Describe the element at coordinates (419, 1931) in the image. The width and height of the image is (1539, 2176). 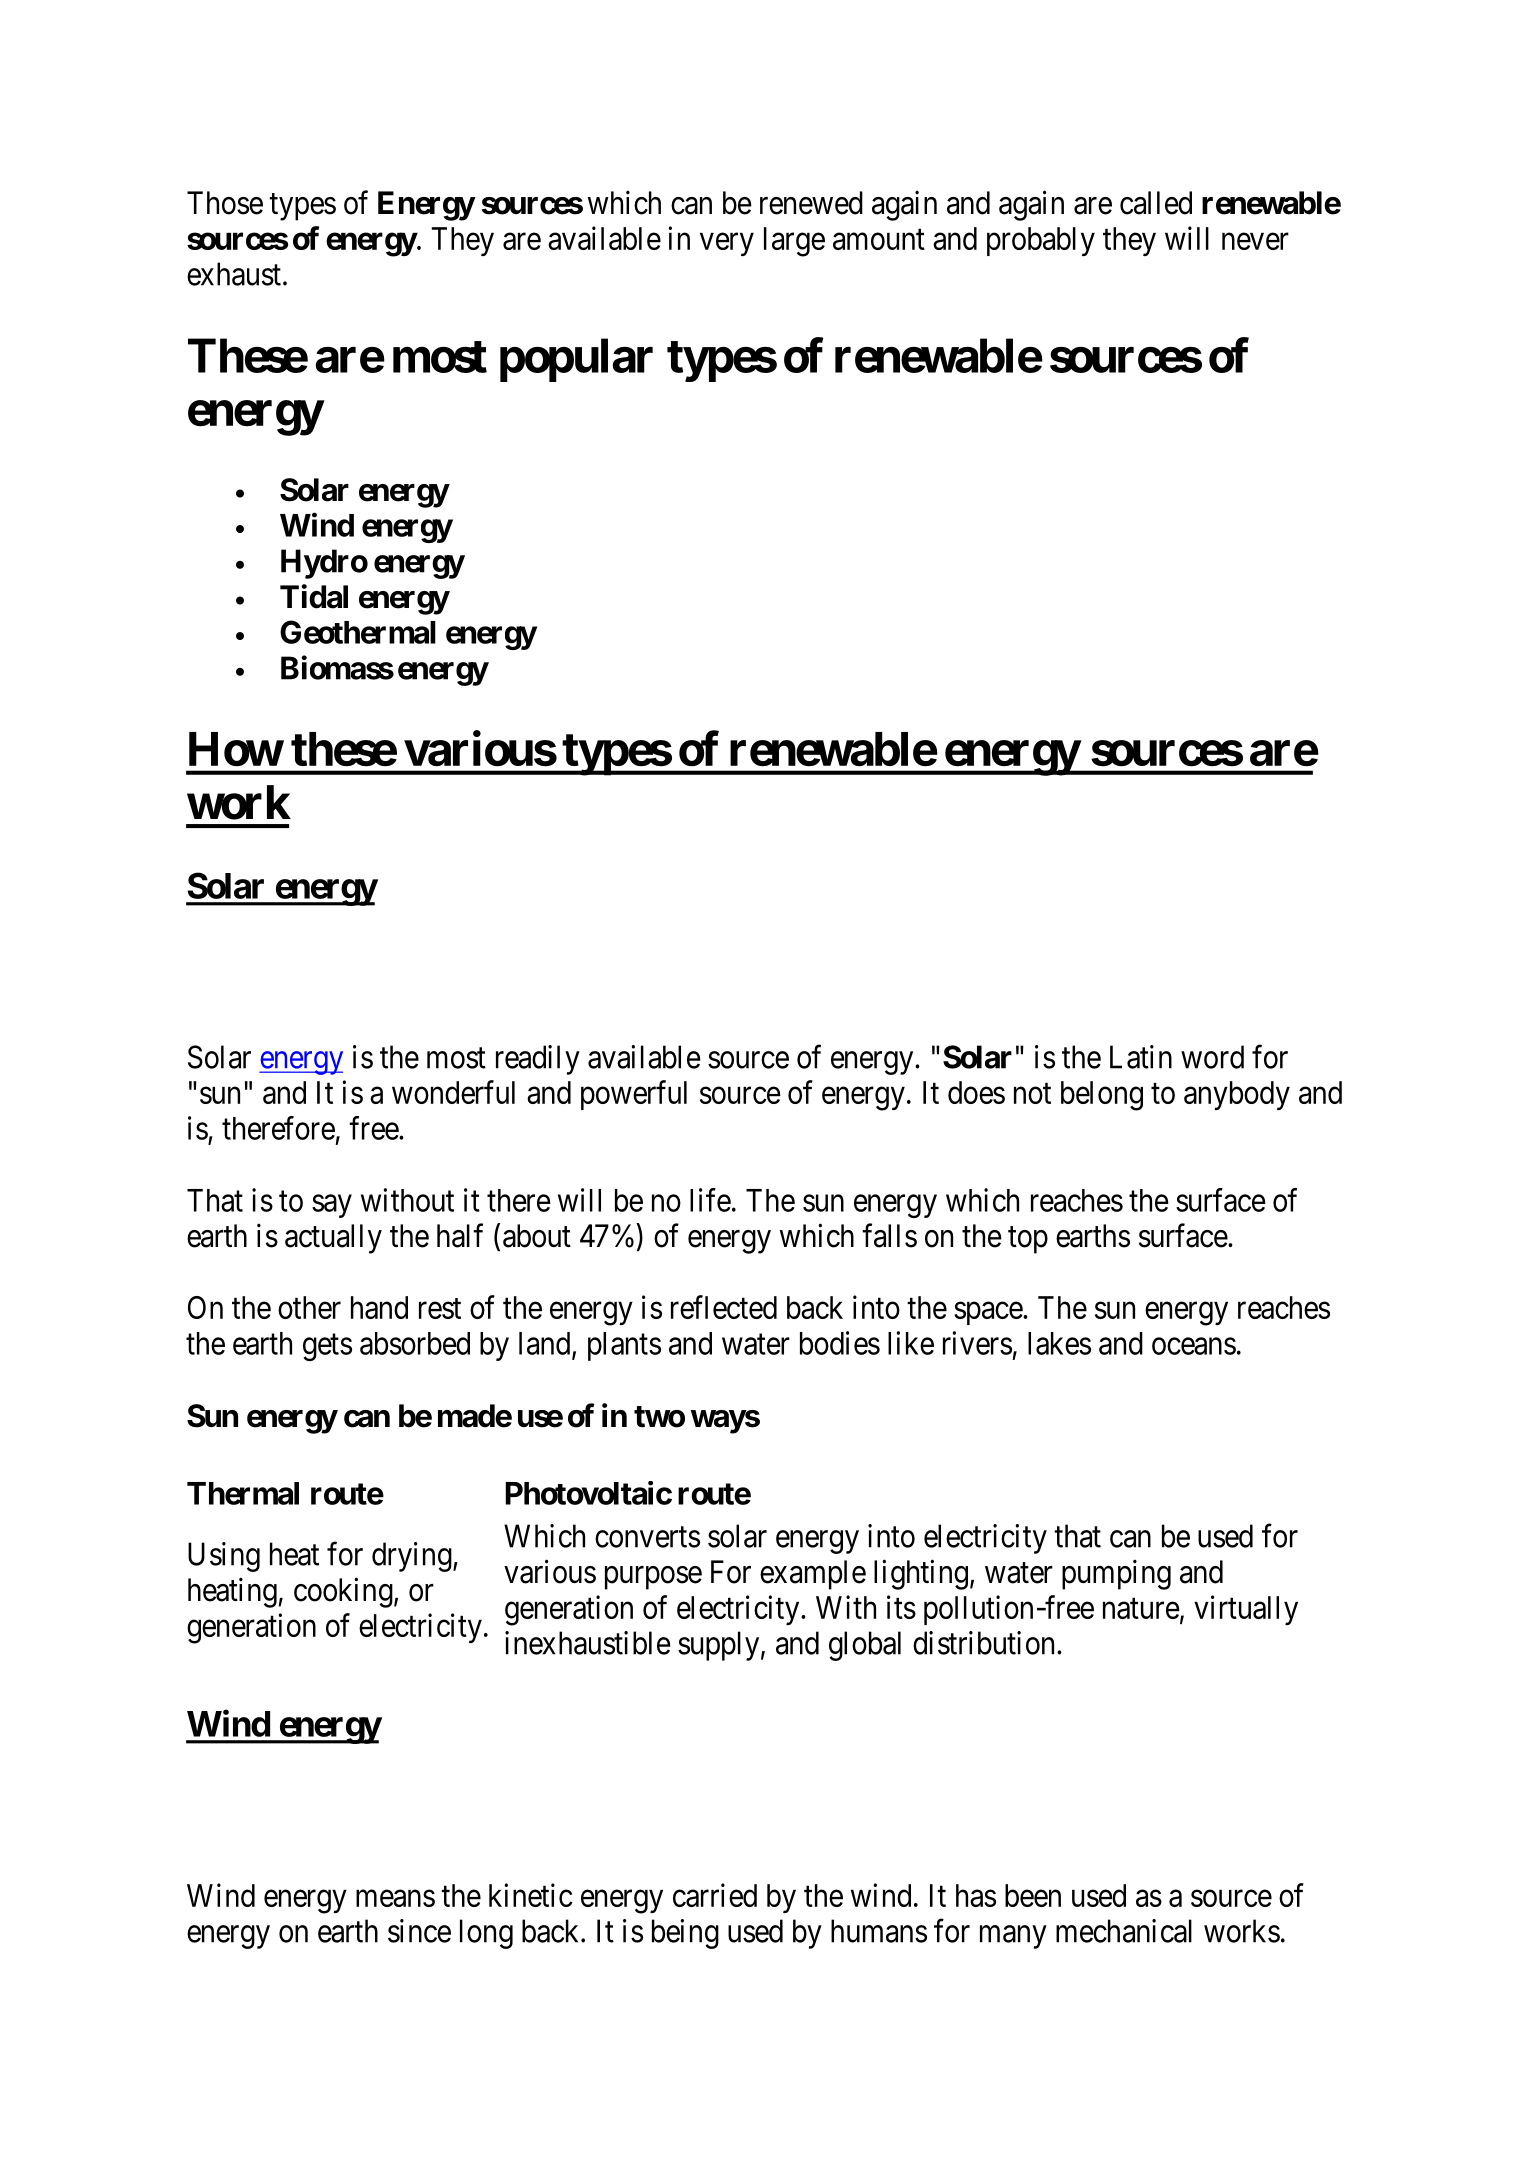
I see `since` at that location.
